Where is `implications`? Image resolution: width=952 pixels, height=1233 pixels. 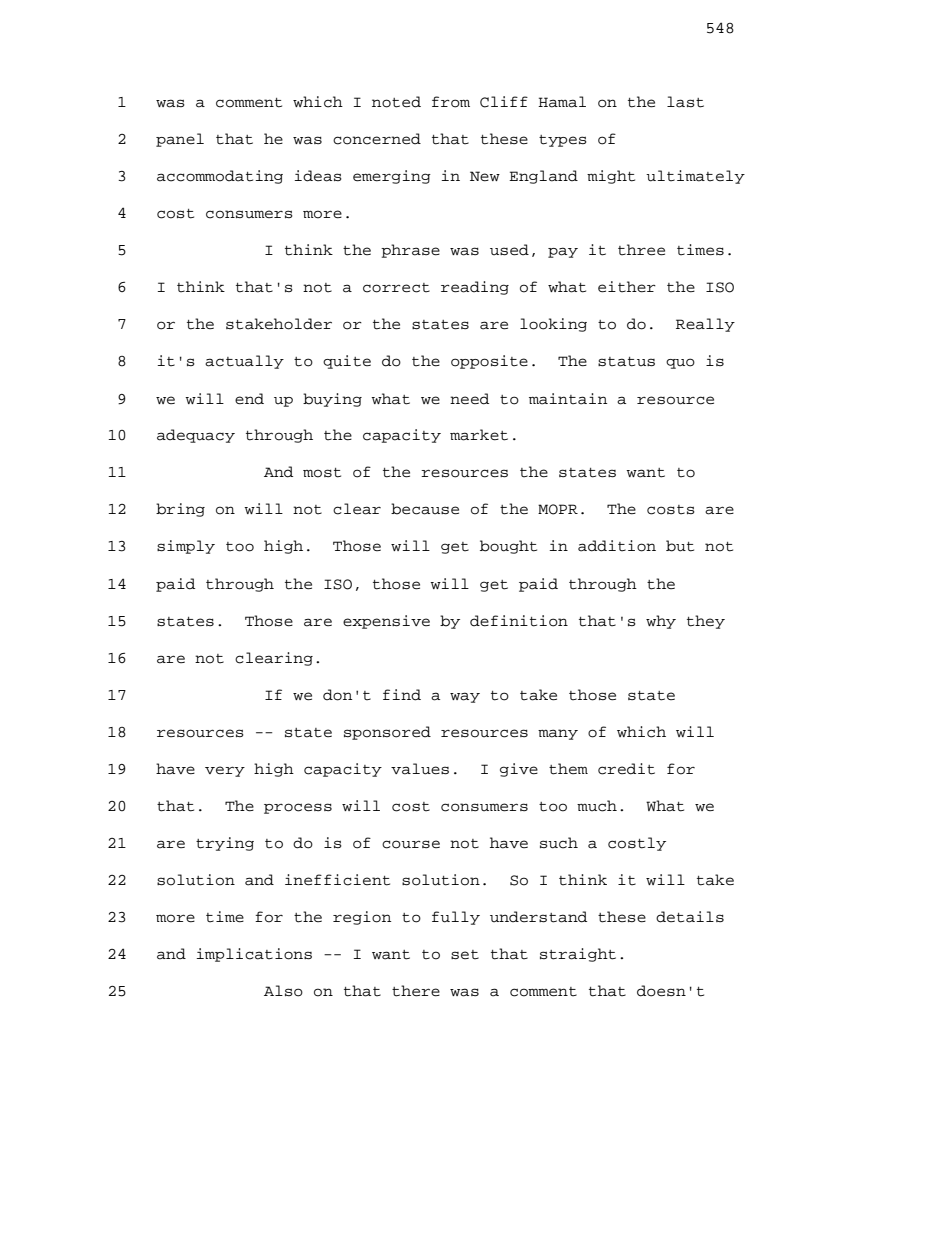
implications is located at coordinates (254, 955).
